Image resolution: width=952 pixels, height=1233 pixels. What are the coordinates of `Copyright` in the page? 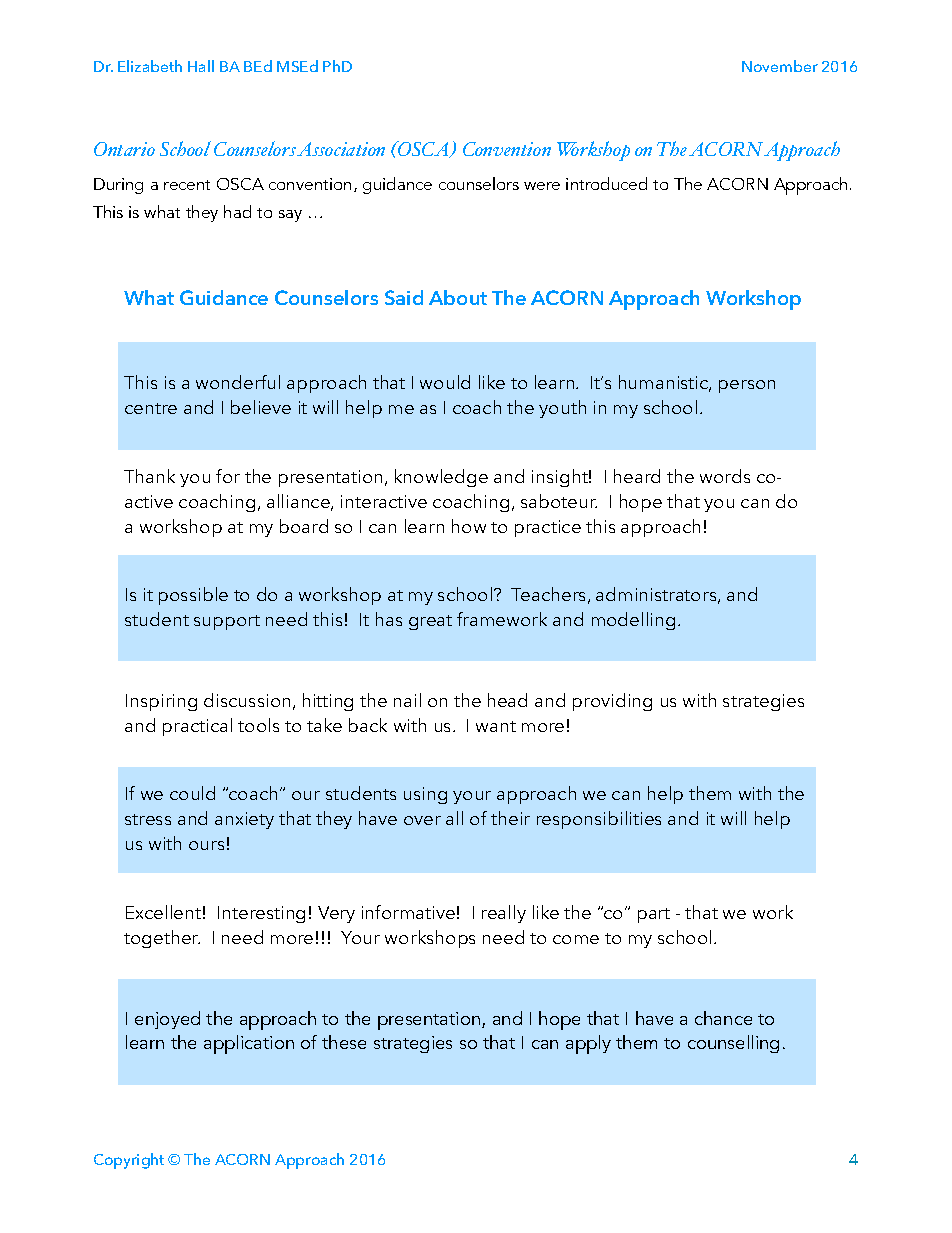 It's located at (129, 1161).
